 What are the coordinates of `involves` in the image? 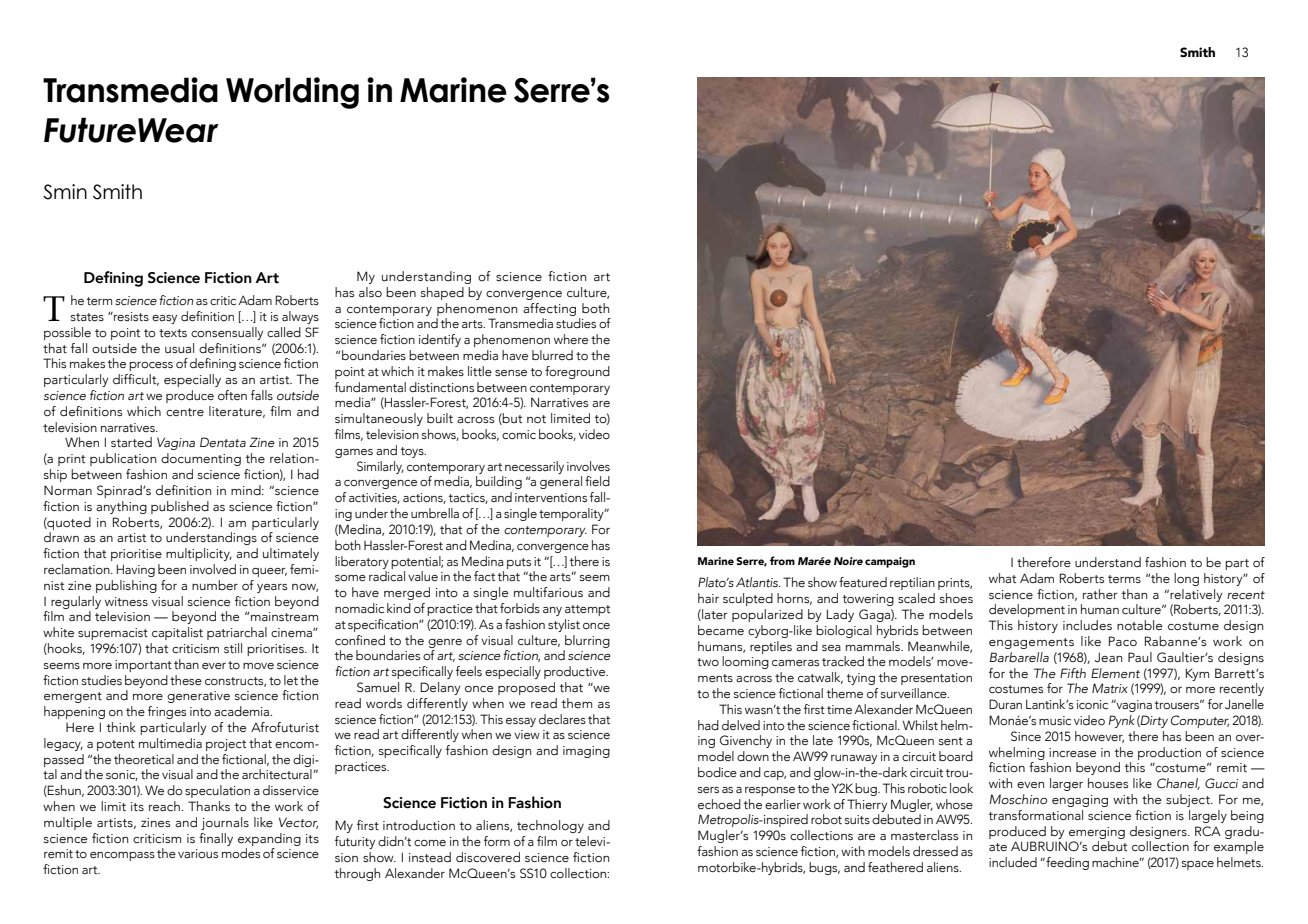 It's located at (588, 466).
